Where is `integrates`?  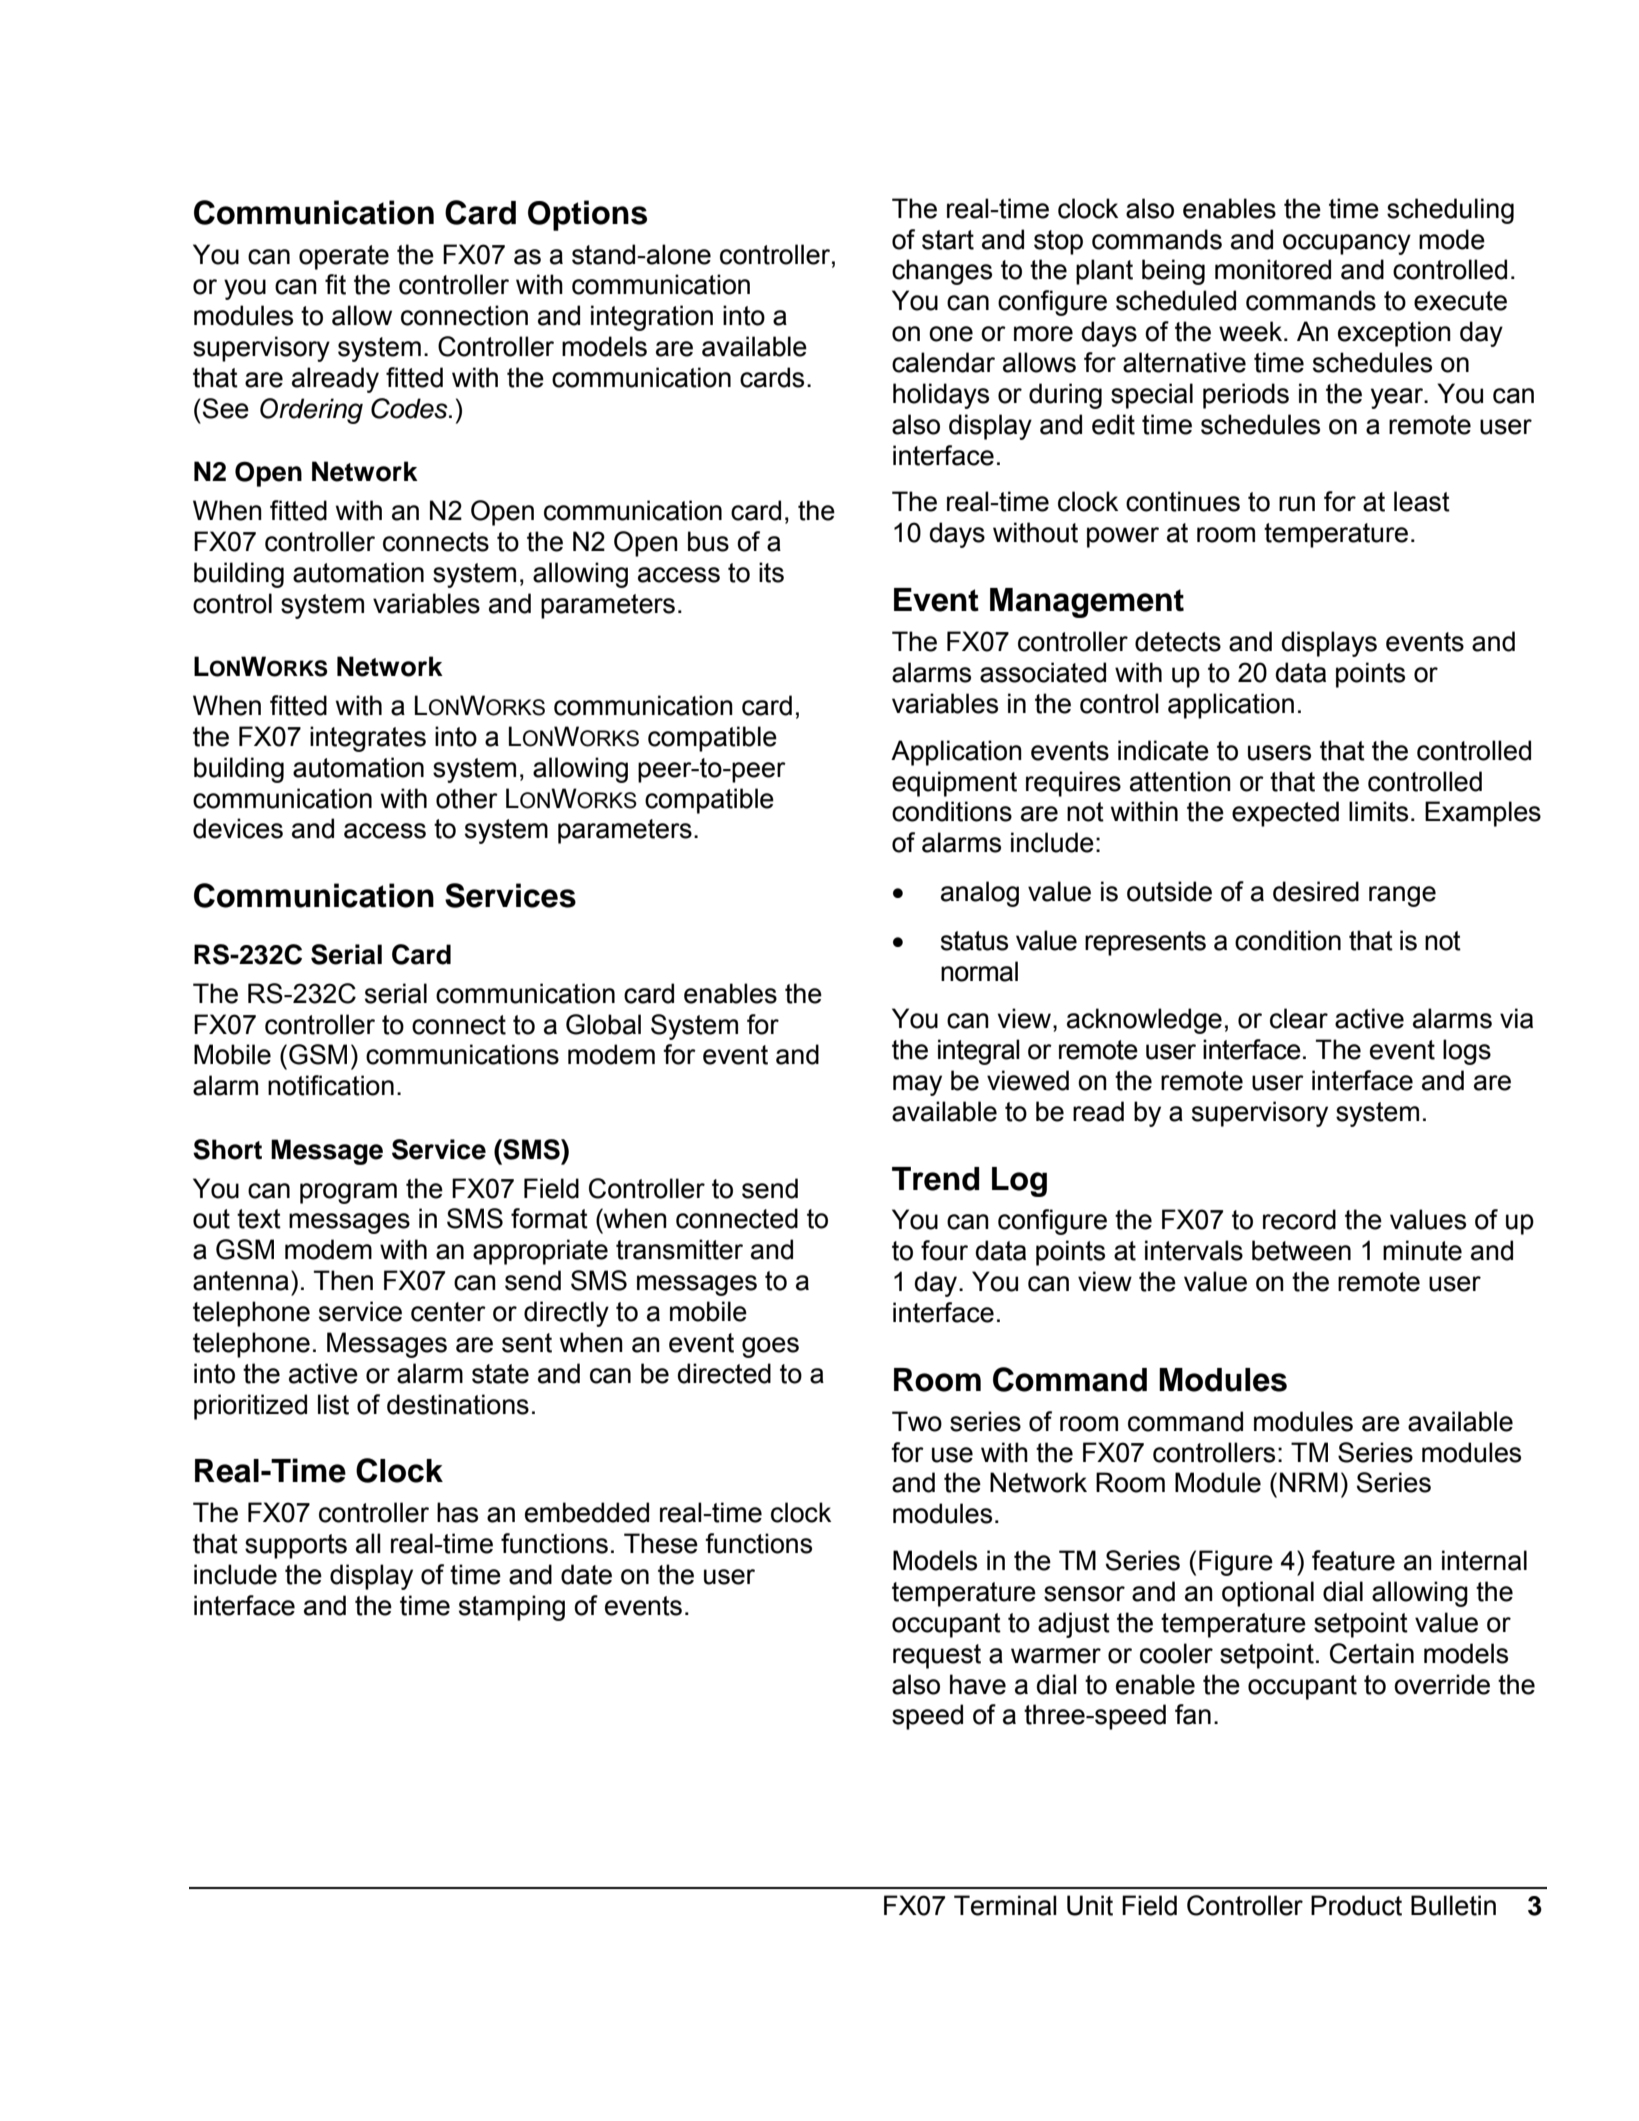 integrates is located at coordinates (368, 739).
